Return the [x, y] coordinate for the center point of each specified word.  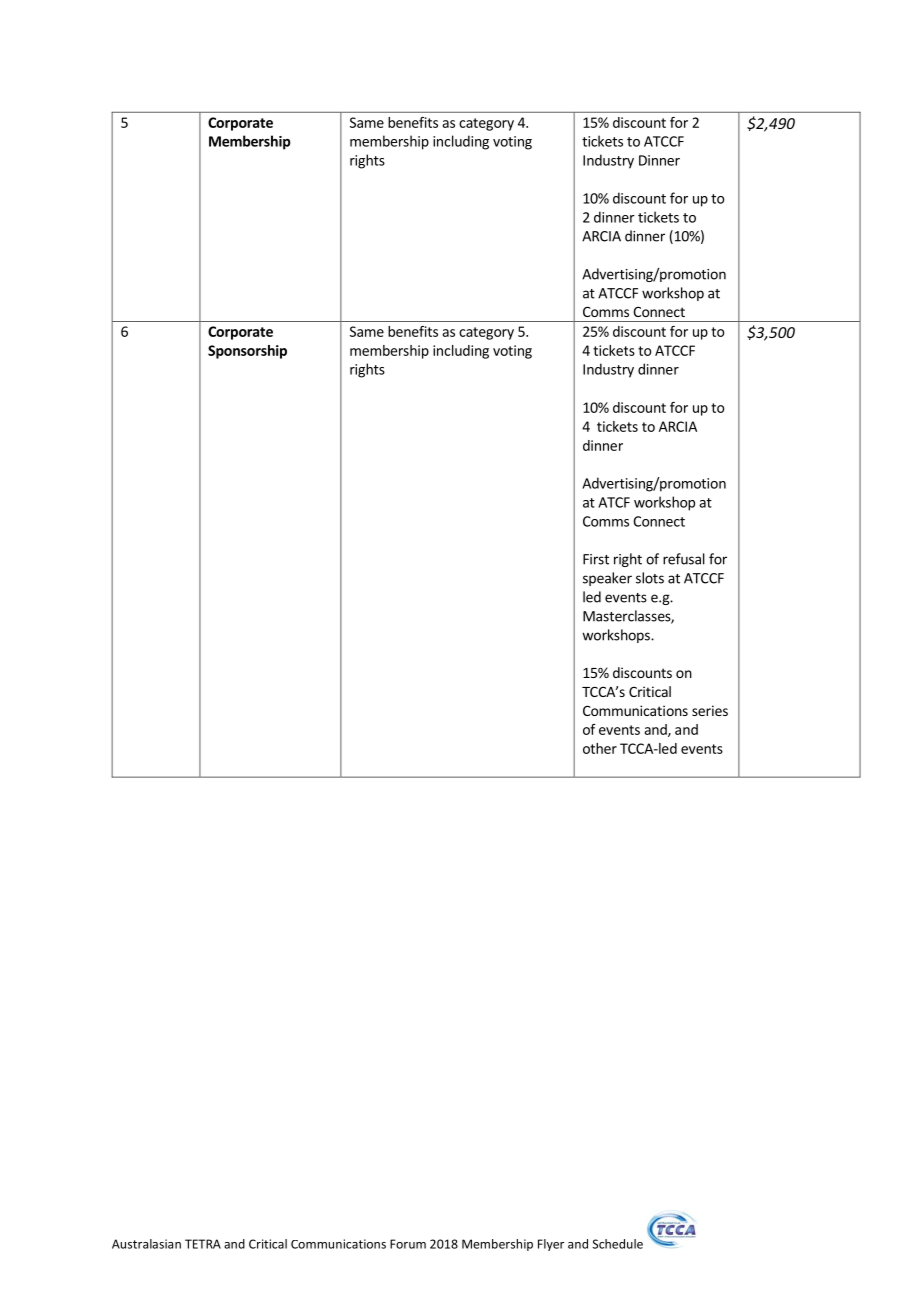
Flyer [551, 1245]
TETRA [203, 1244]
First [596, 559]
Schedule [617, 1244]
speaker [607, 579]
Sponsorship [247, 352]
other [600, 748]
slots [650, 578]
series [710, 710]
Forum [408, 1244]
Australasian [146, 1244]
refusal [684, 559]
